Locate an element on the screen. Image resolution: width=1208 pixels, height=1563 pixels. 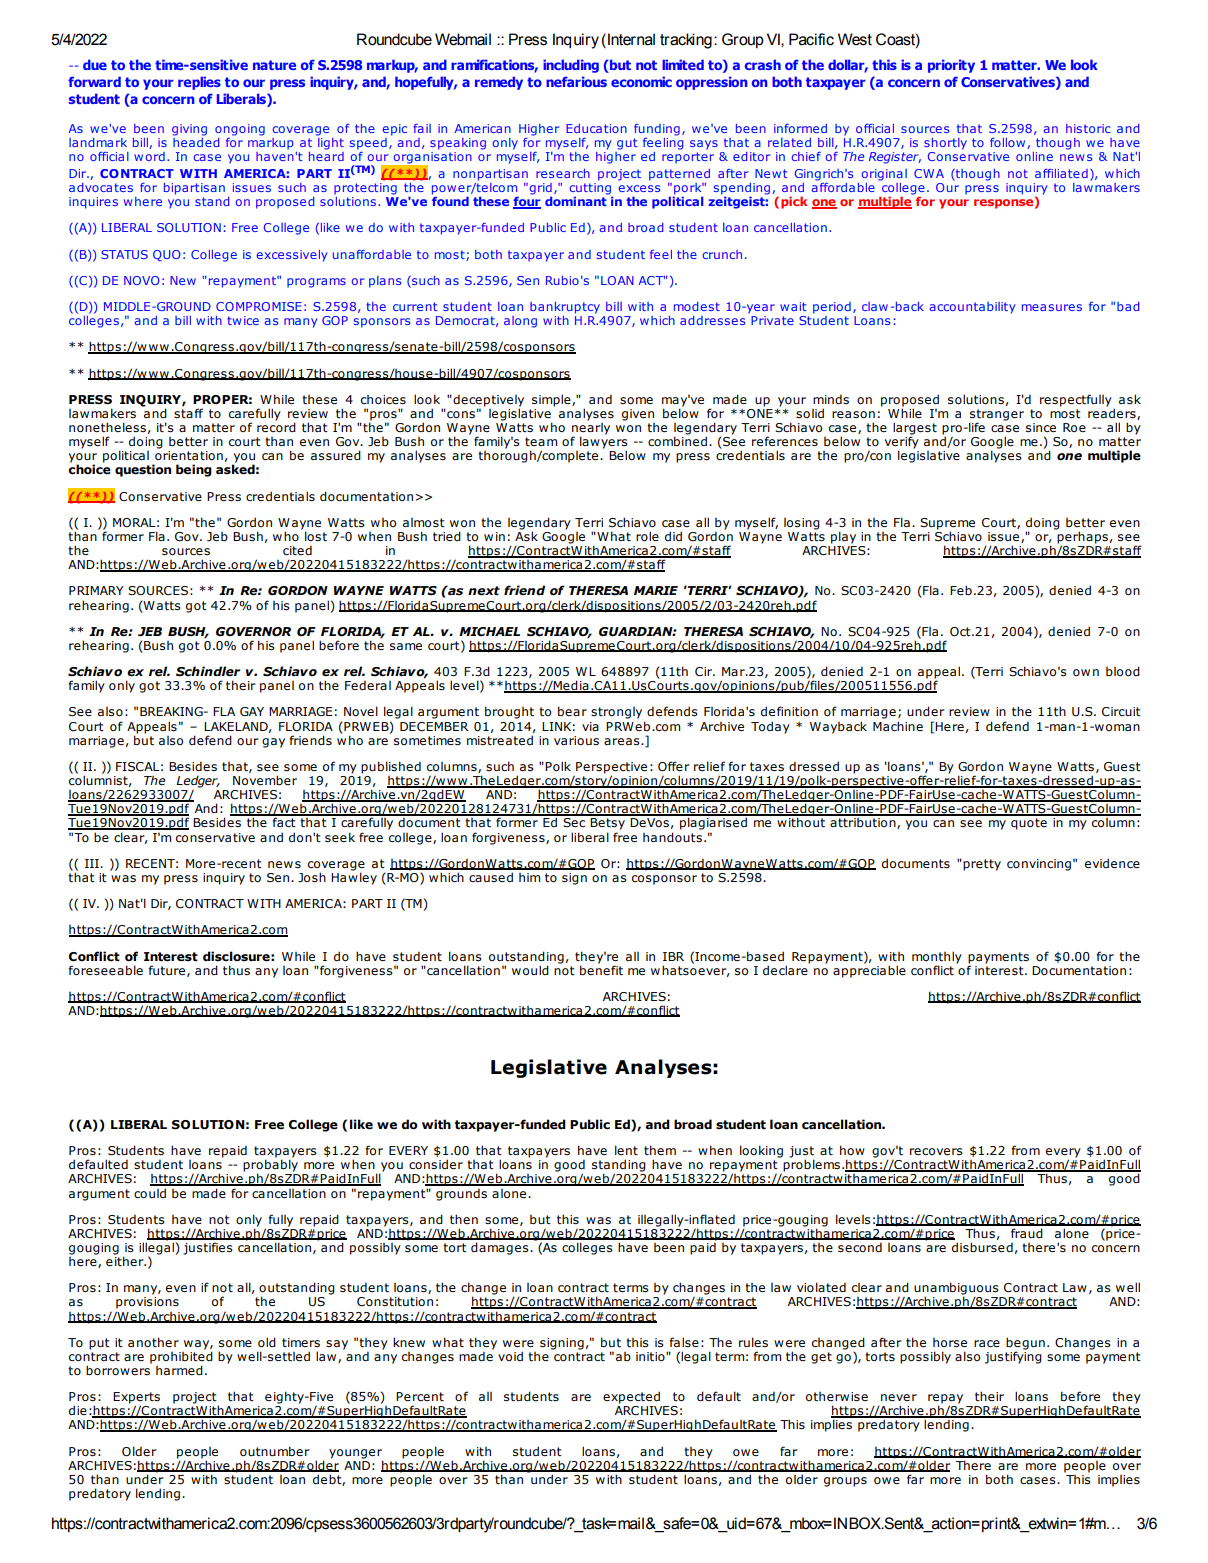
November is located at coordinates (265, 780).
